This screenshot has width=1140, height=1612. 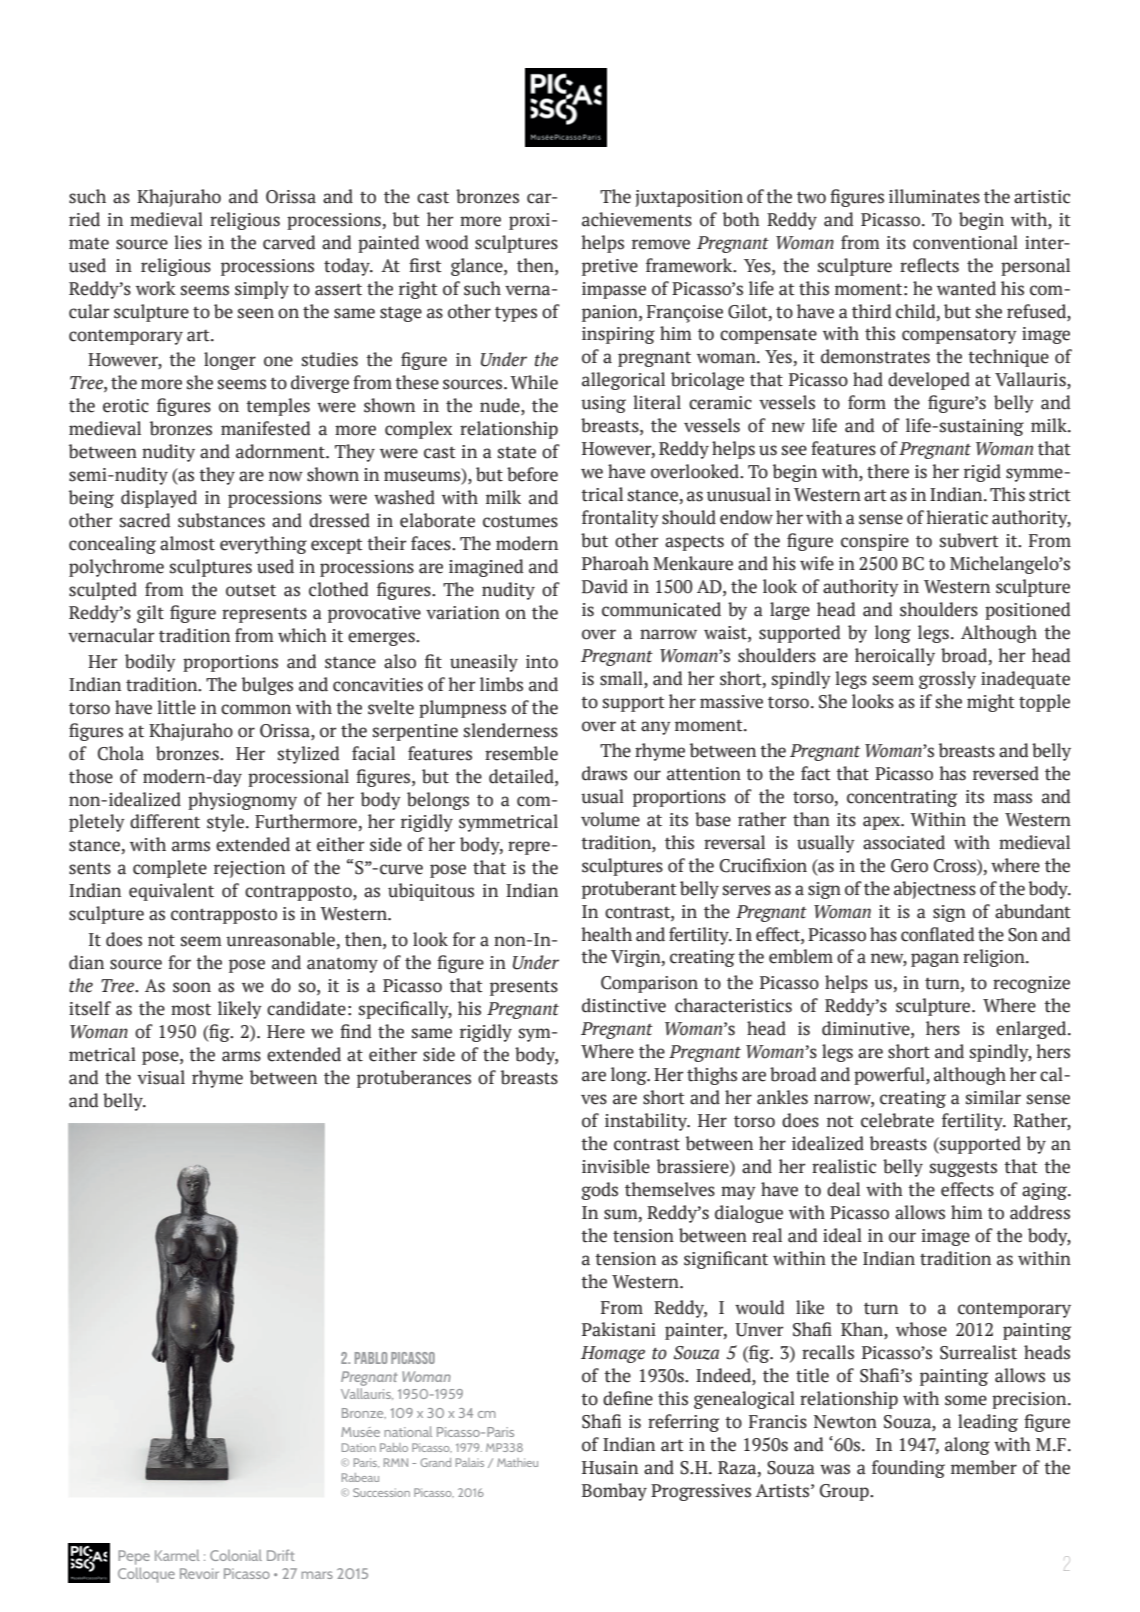 What do you see at coordinates (637, 219) in the screenshot?
I see `achievements` at bounding box center [637, 219].
